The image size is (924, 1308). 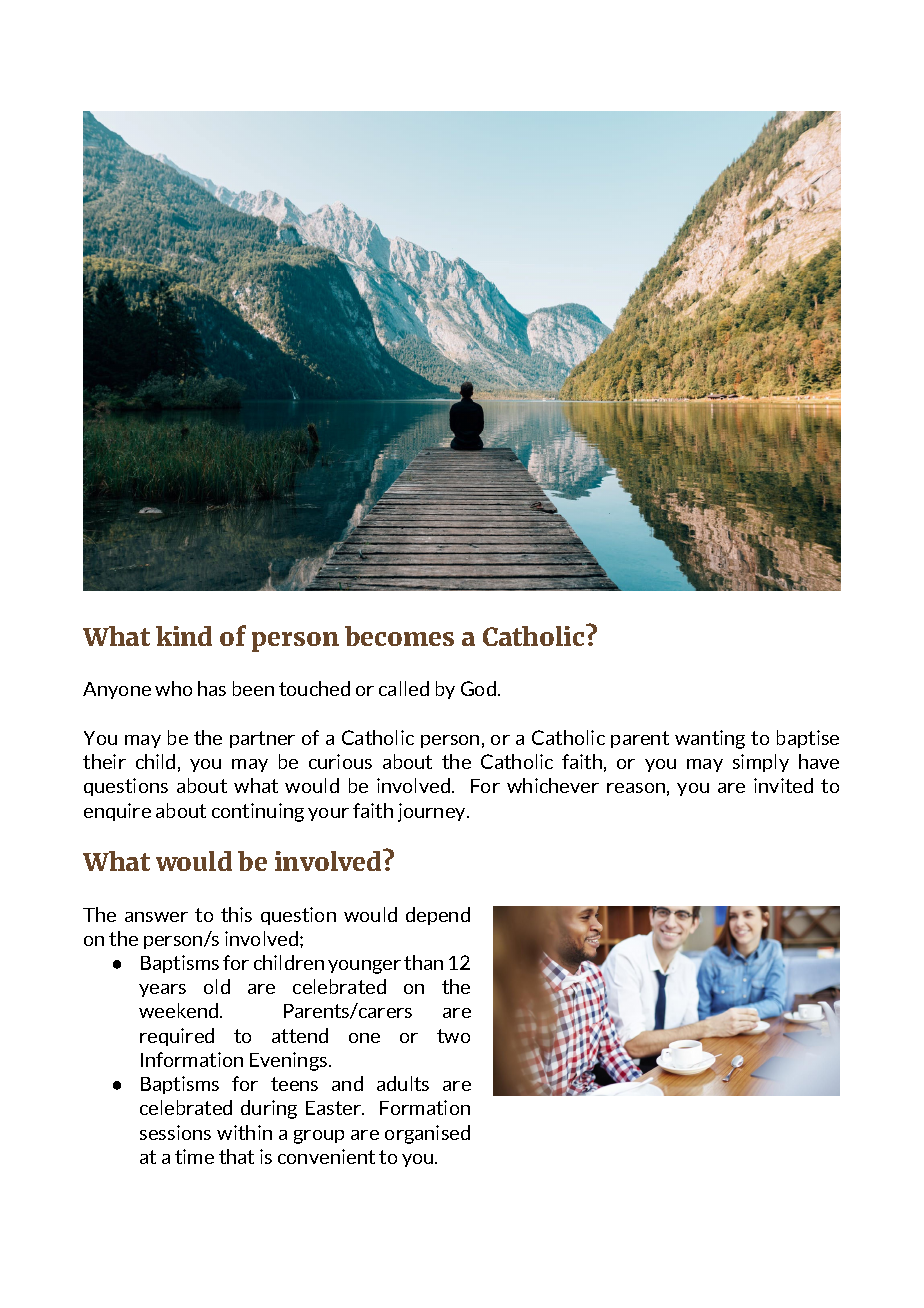 What do you see at coordinates (104, 761) in the document?
I see `their` at bounding box center [104, 761].
